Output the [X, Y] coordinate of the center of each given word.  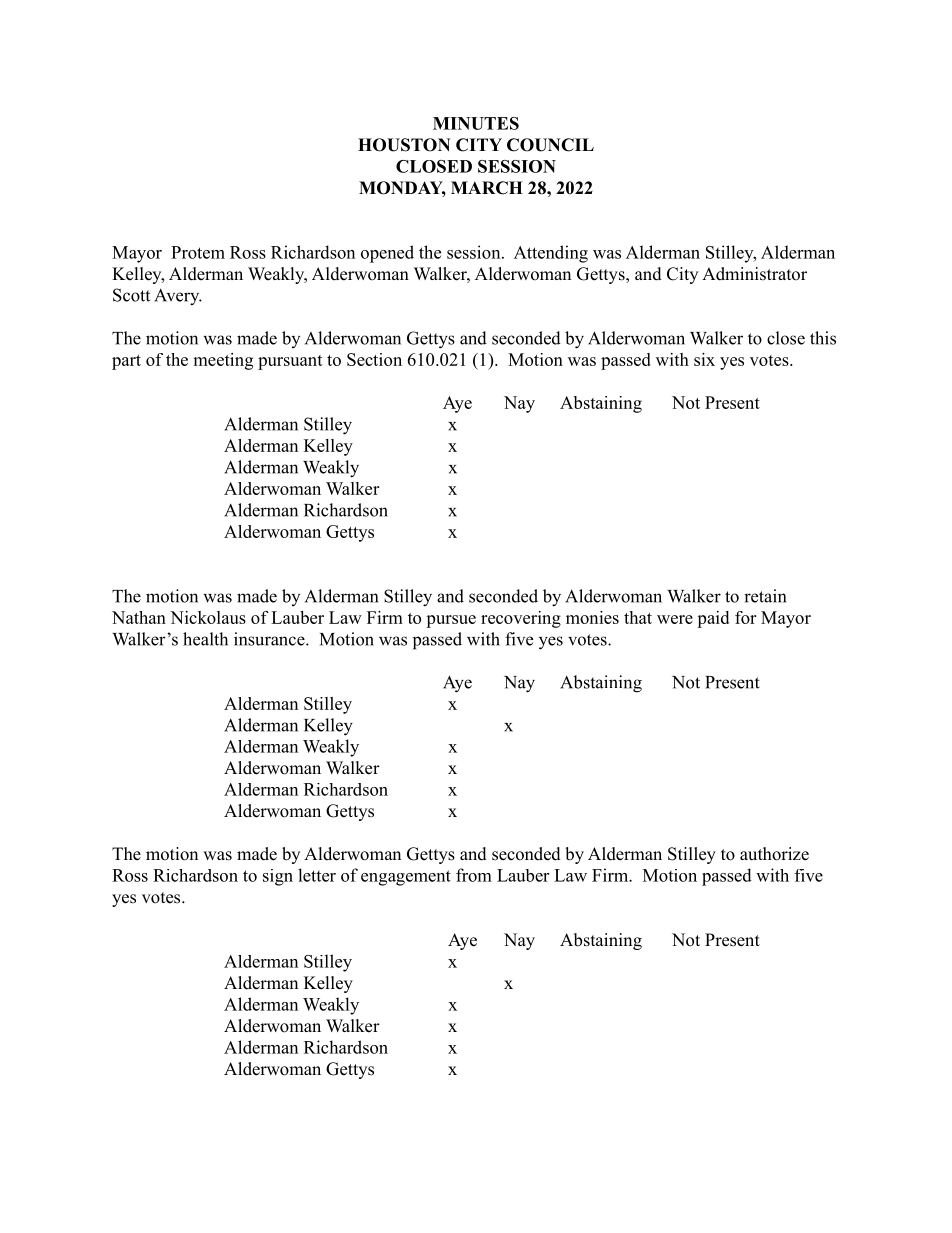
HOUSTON [404, 145]
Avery [178, 297]
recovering [521, 619]
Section [374, 359]
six [704, 359]
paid [713, 619]
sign [278, 877]
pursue [451, 621]
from [474, 875]
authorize [774, 854]
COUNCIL [550, 145]
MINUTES [476, 123]
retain [765, 596]
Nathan [139, 617]
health [205, 639]
